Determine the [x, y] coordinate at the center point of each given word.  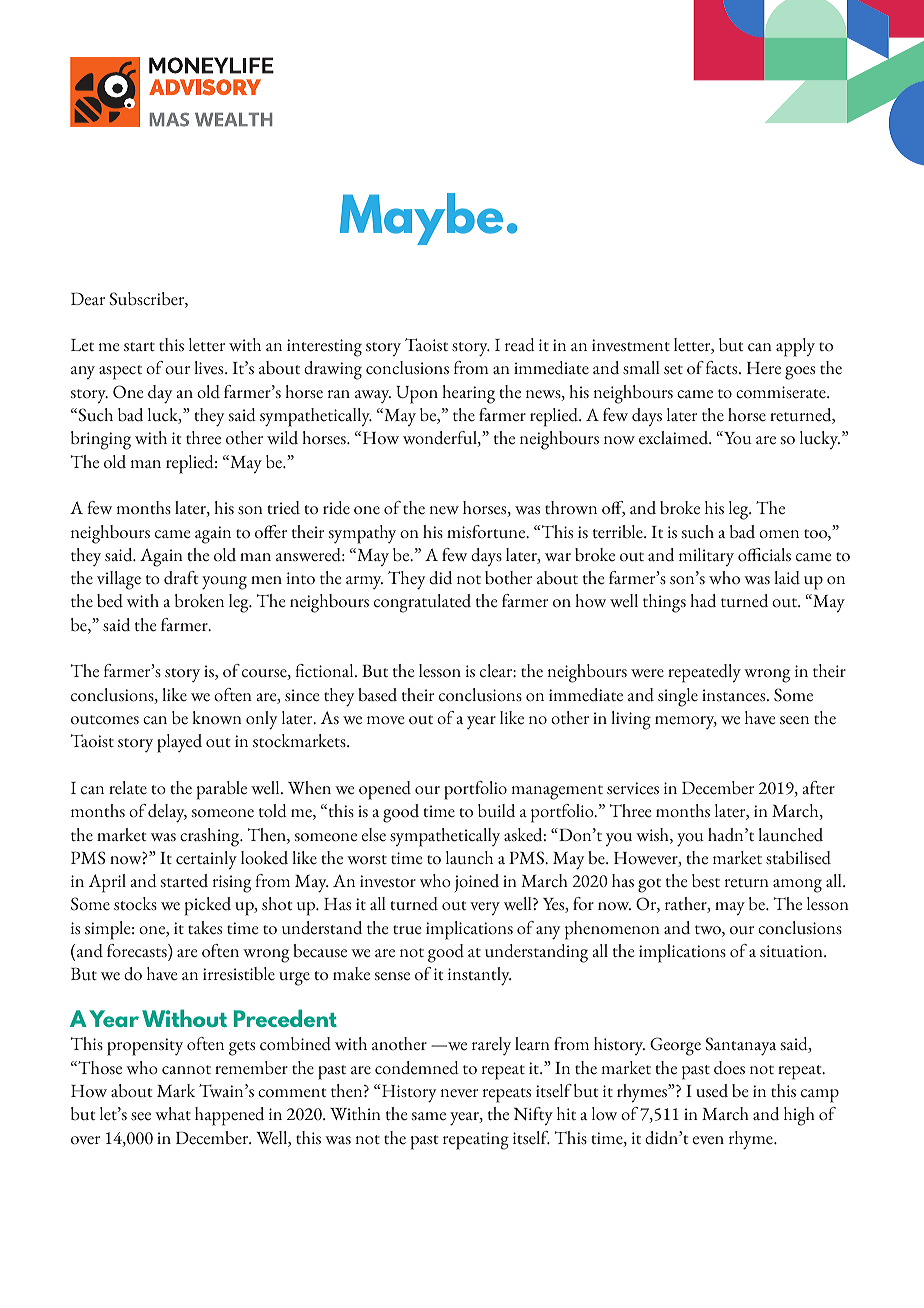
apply [795, 347]
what [173, 1113]
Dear [88, 299]
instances [735, 695]
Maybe [421, 219]
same [429, 1116]
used [712, 1091]
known [217, 718]
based [377, 695]
